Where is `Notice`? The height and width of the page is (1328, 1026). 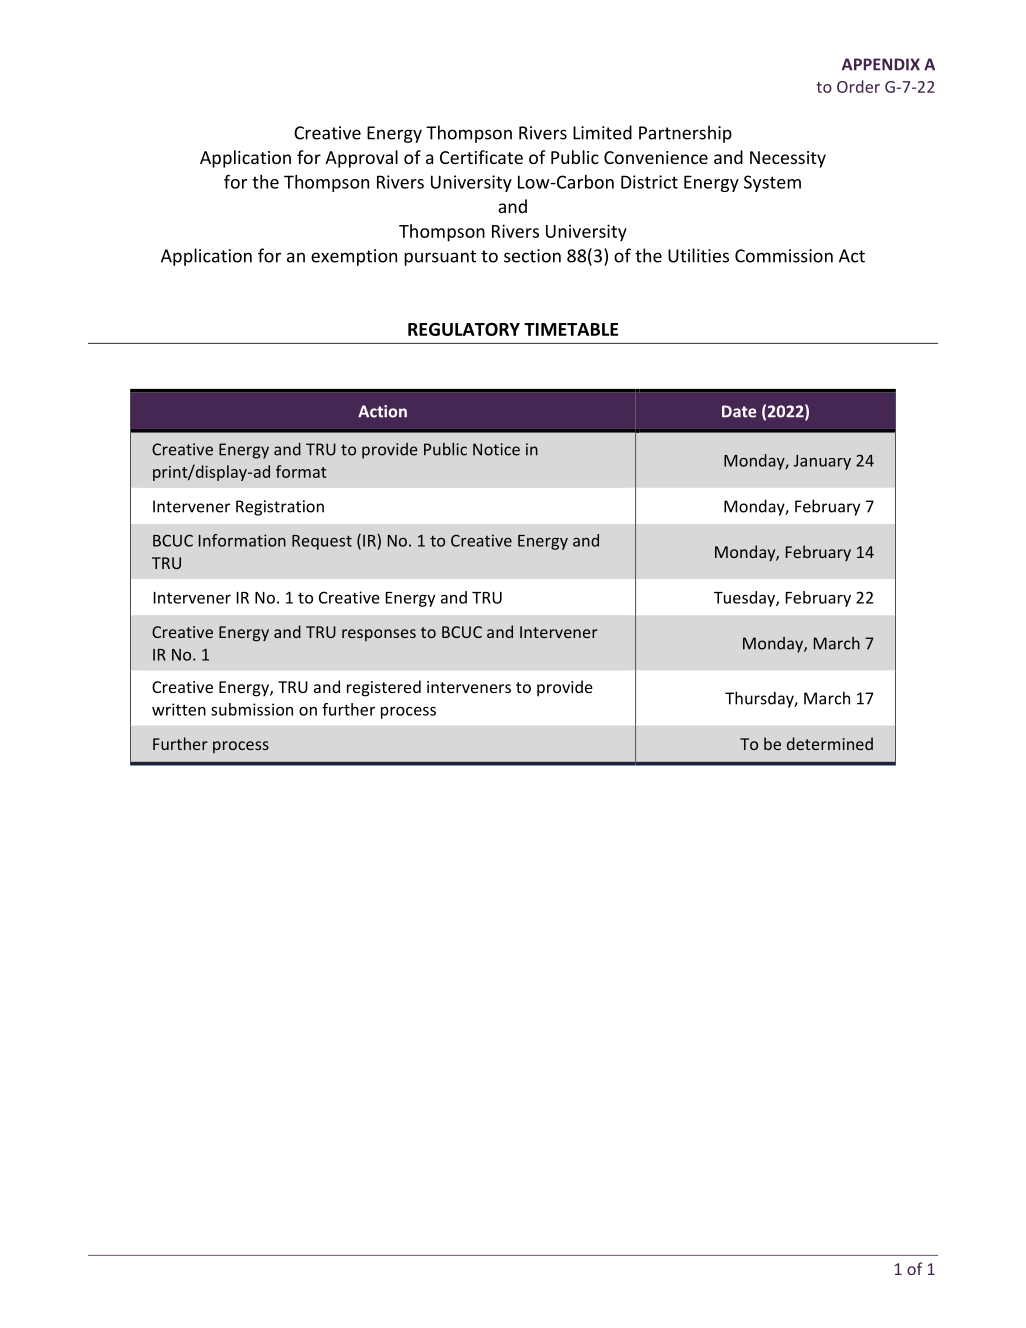
Notice is located at coordinates (496, 449).
